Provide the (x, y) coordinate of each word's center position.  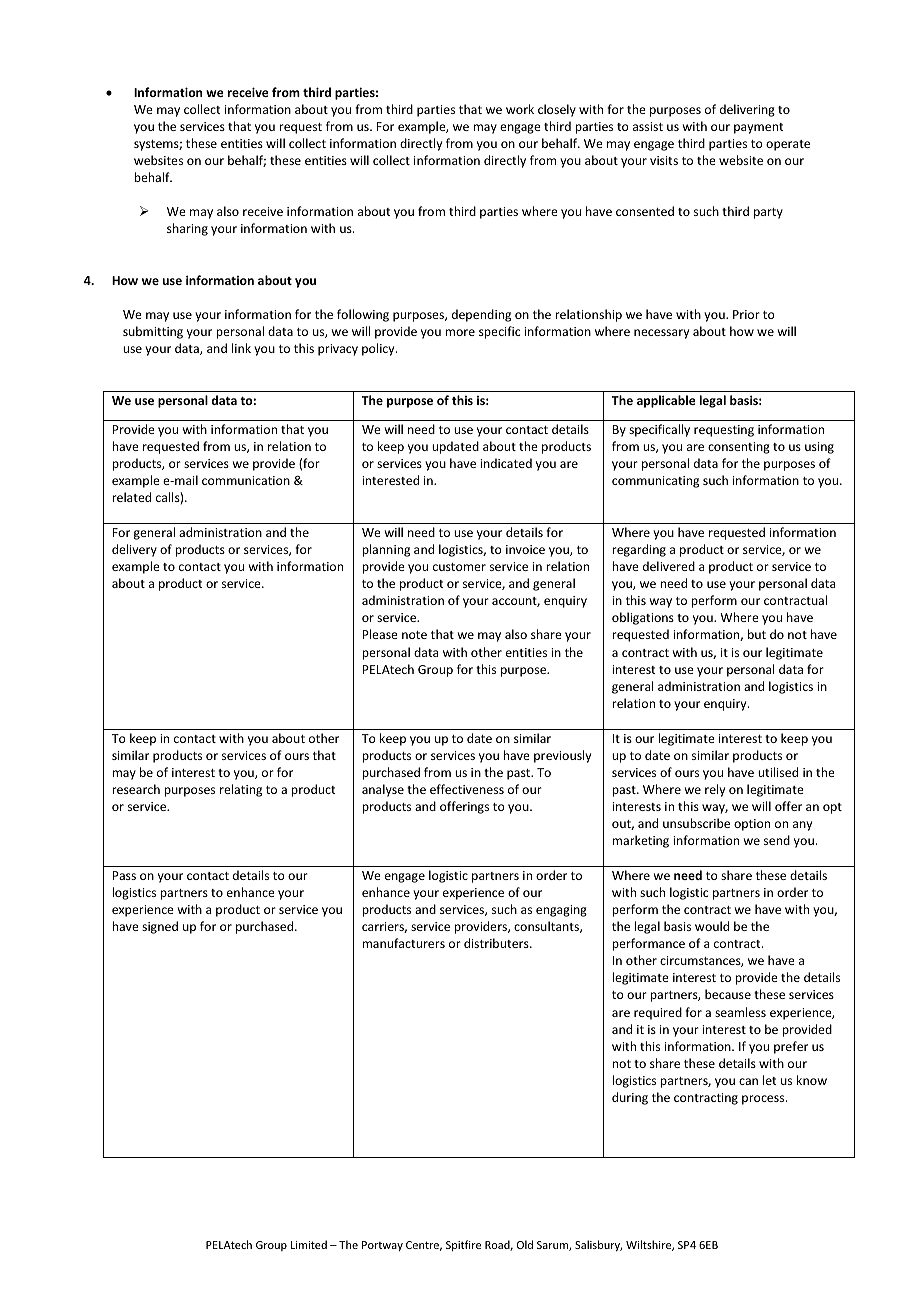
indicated (506, 463)
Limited (309, 1244)
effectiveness (467, 789)
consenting (739, 448)
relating (241, 790)
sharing (187, 229)
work (520, 109)
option (752, 825)
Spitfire (463, 1245)
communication (246, 480)
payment (758, 128)
